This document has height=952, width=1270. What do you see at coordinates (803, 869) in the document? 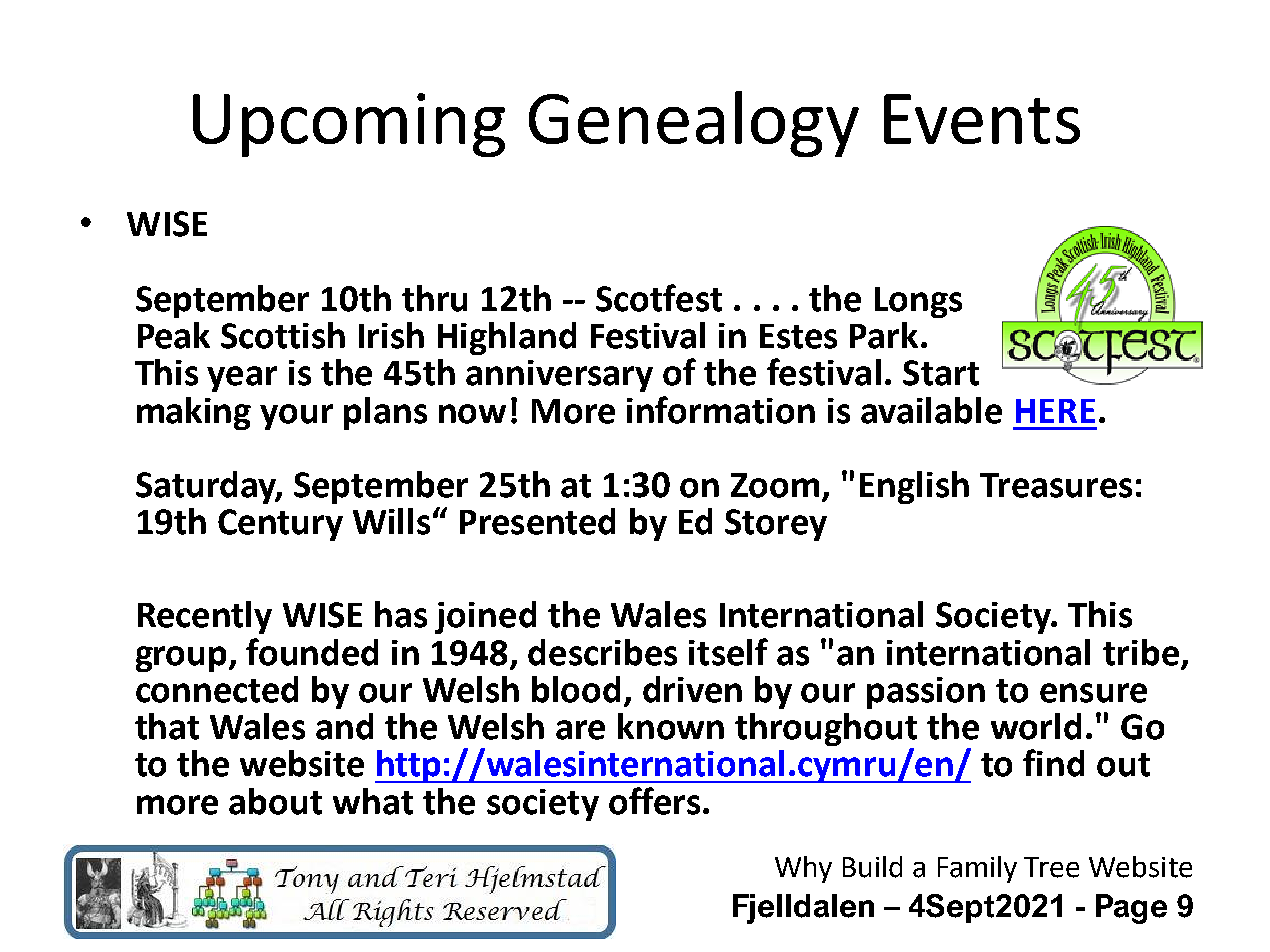
I see `Why` at bounding box center [803, 869].
